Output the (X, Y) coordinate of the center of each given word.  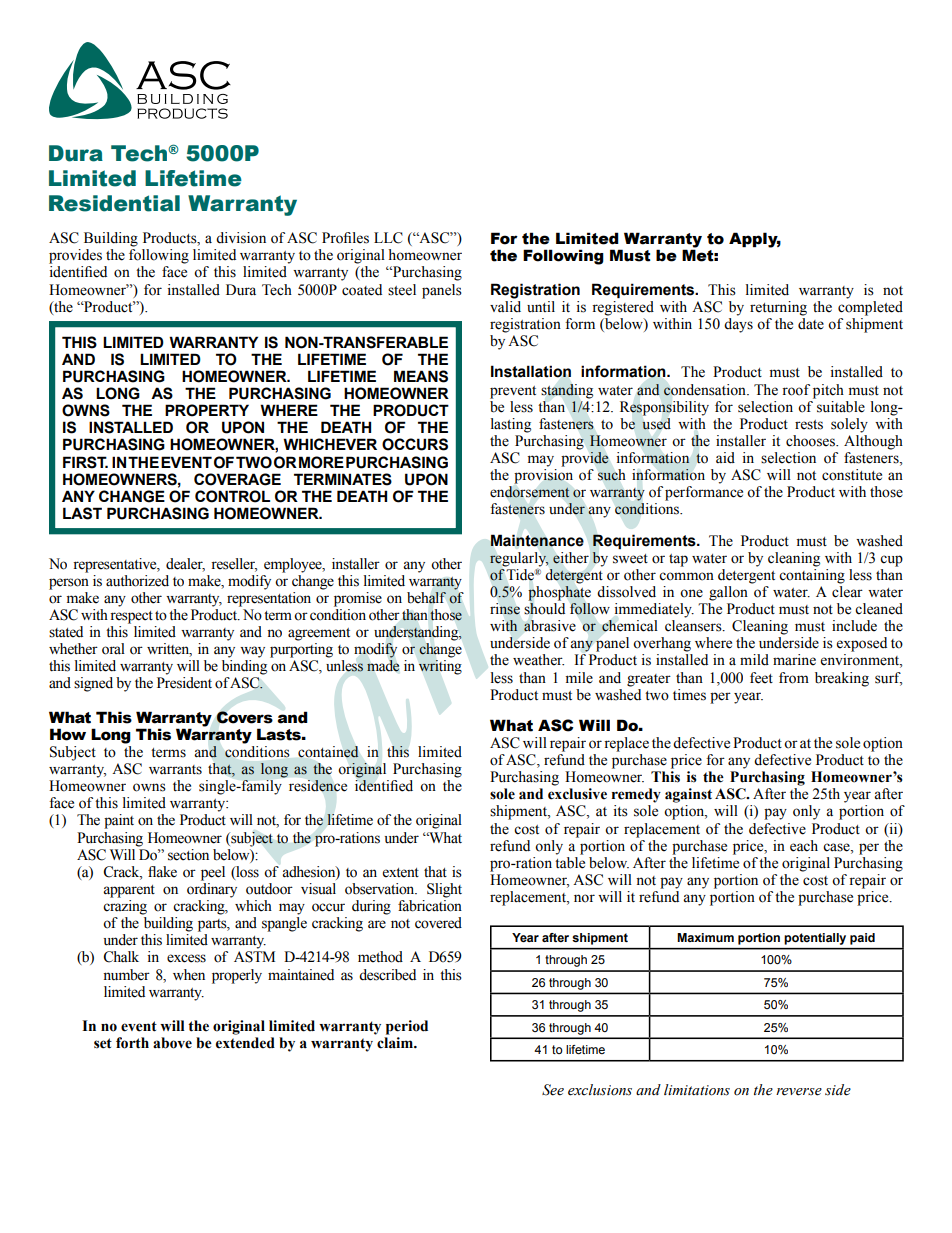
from (794, 678)
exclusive (577, 794)
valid (505, 307)
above (172, 1043)
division (241, 238)
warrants (175, 770)
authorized (137, 581)
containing (812, 575)
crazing (125, 907)
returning (778, 308)
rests (809, 425)
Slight (444, 890)
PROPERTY (207, 410)
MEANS (421, 376)
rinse (505, 609)
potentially (815, 939)
